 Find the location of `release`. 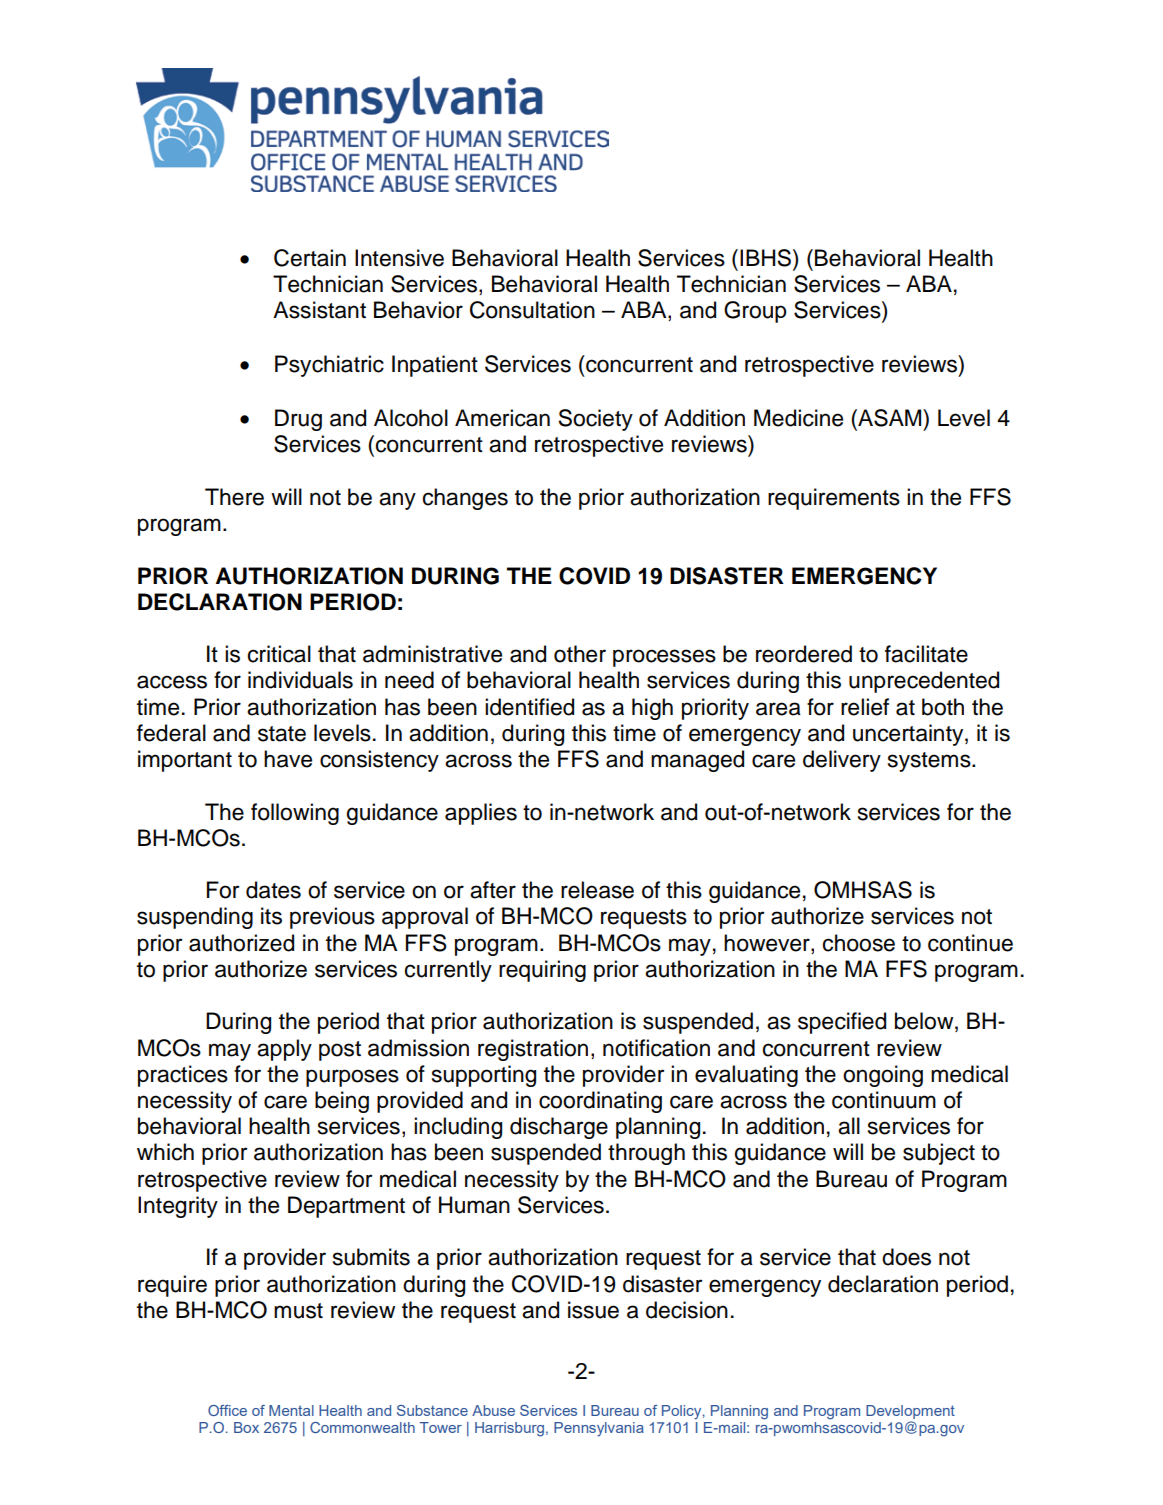

release is located at coordinates (597, 890).
